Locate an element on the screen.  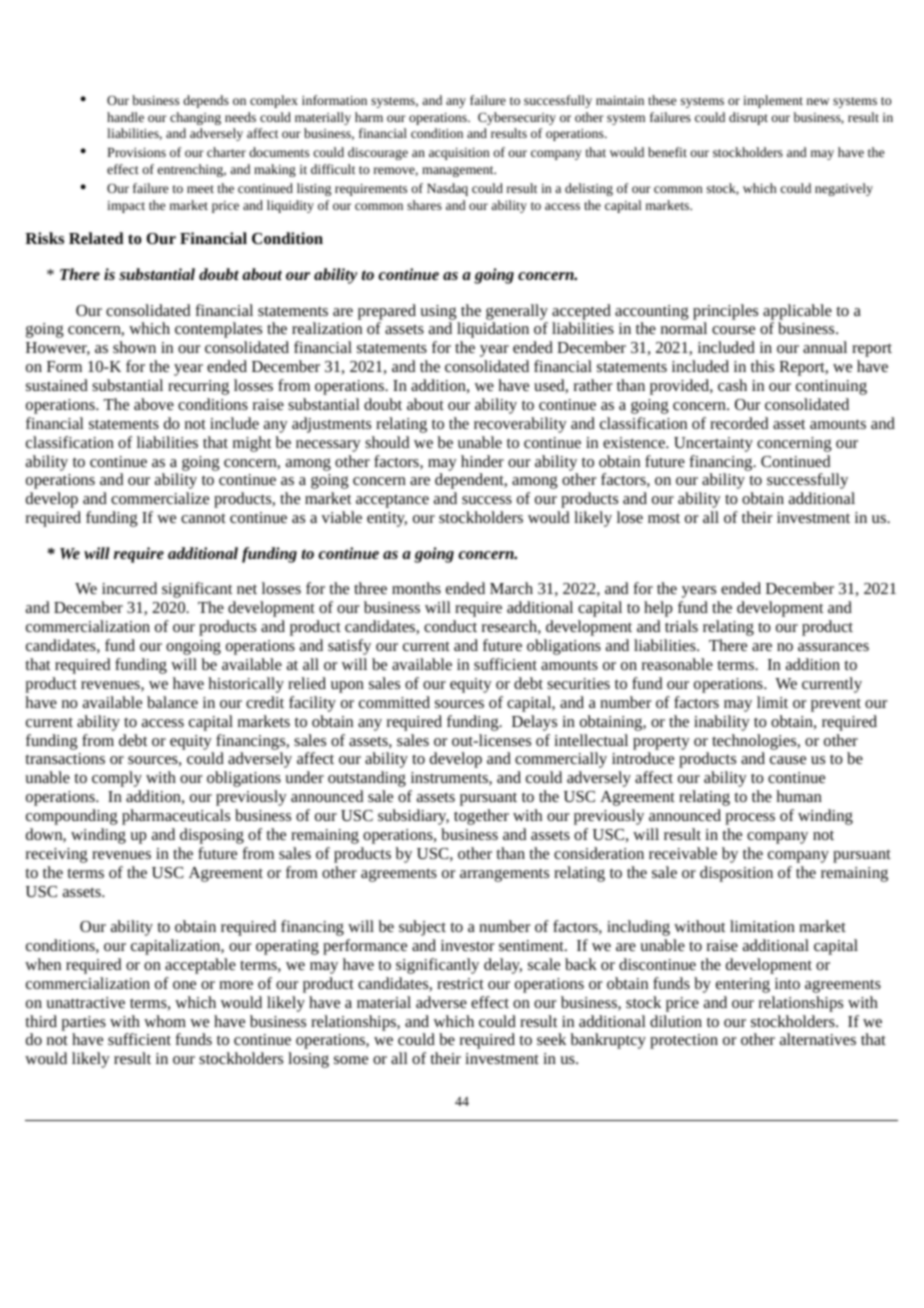
whom is located at coordinates (165, 1021).
